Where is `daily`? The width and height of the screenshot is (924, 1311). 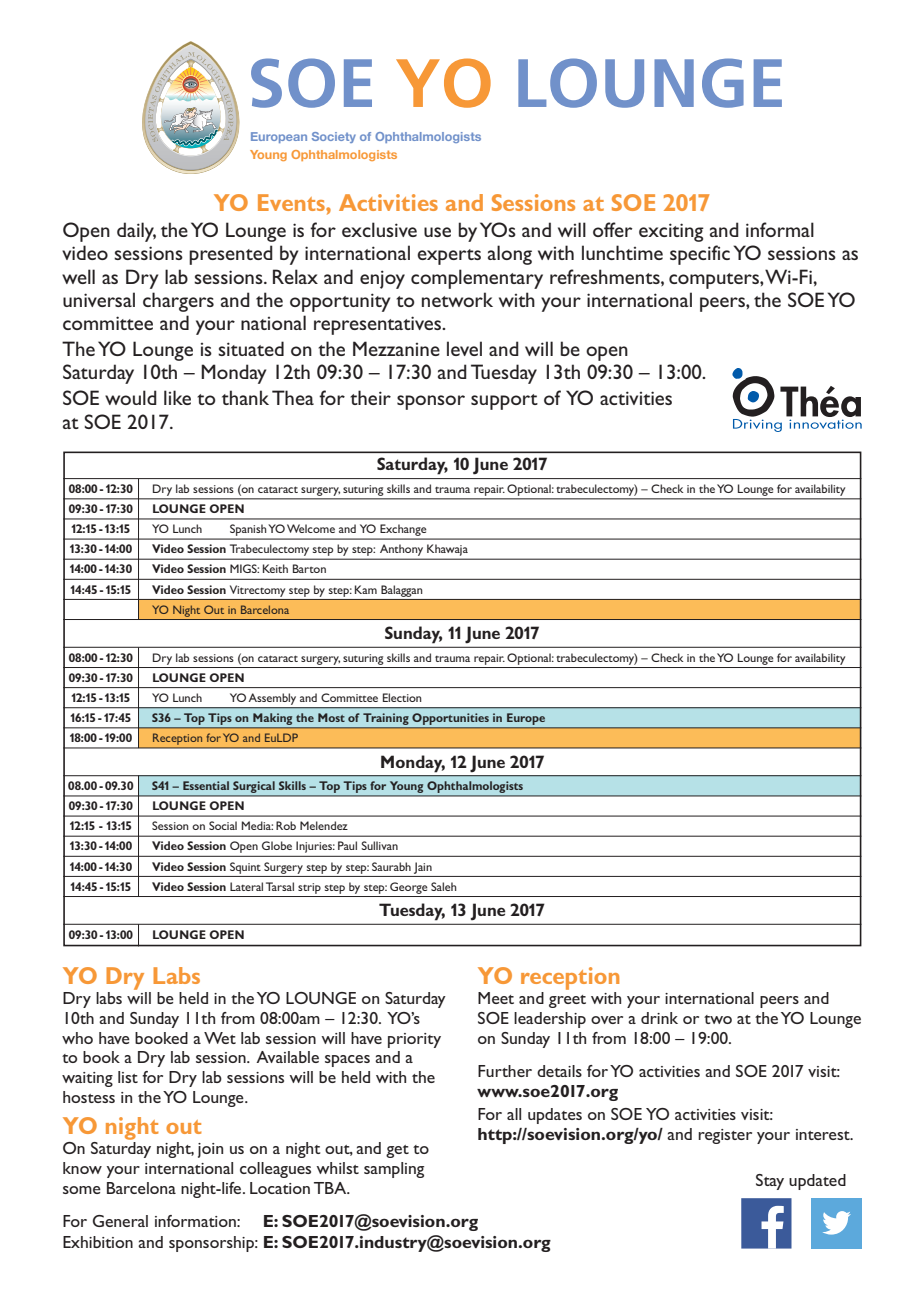 daily is located at coordinates (136, 232).
